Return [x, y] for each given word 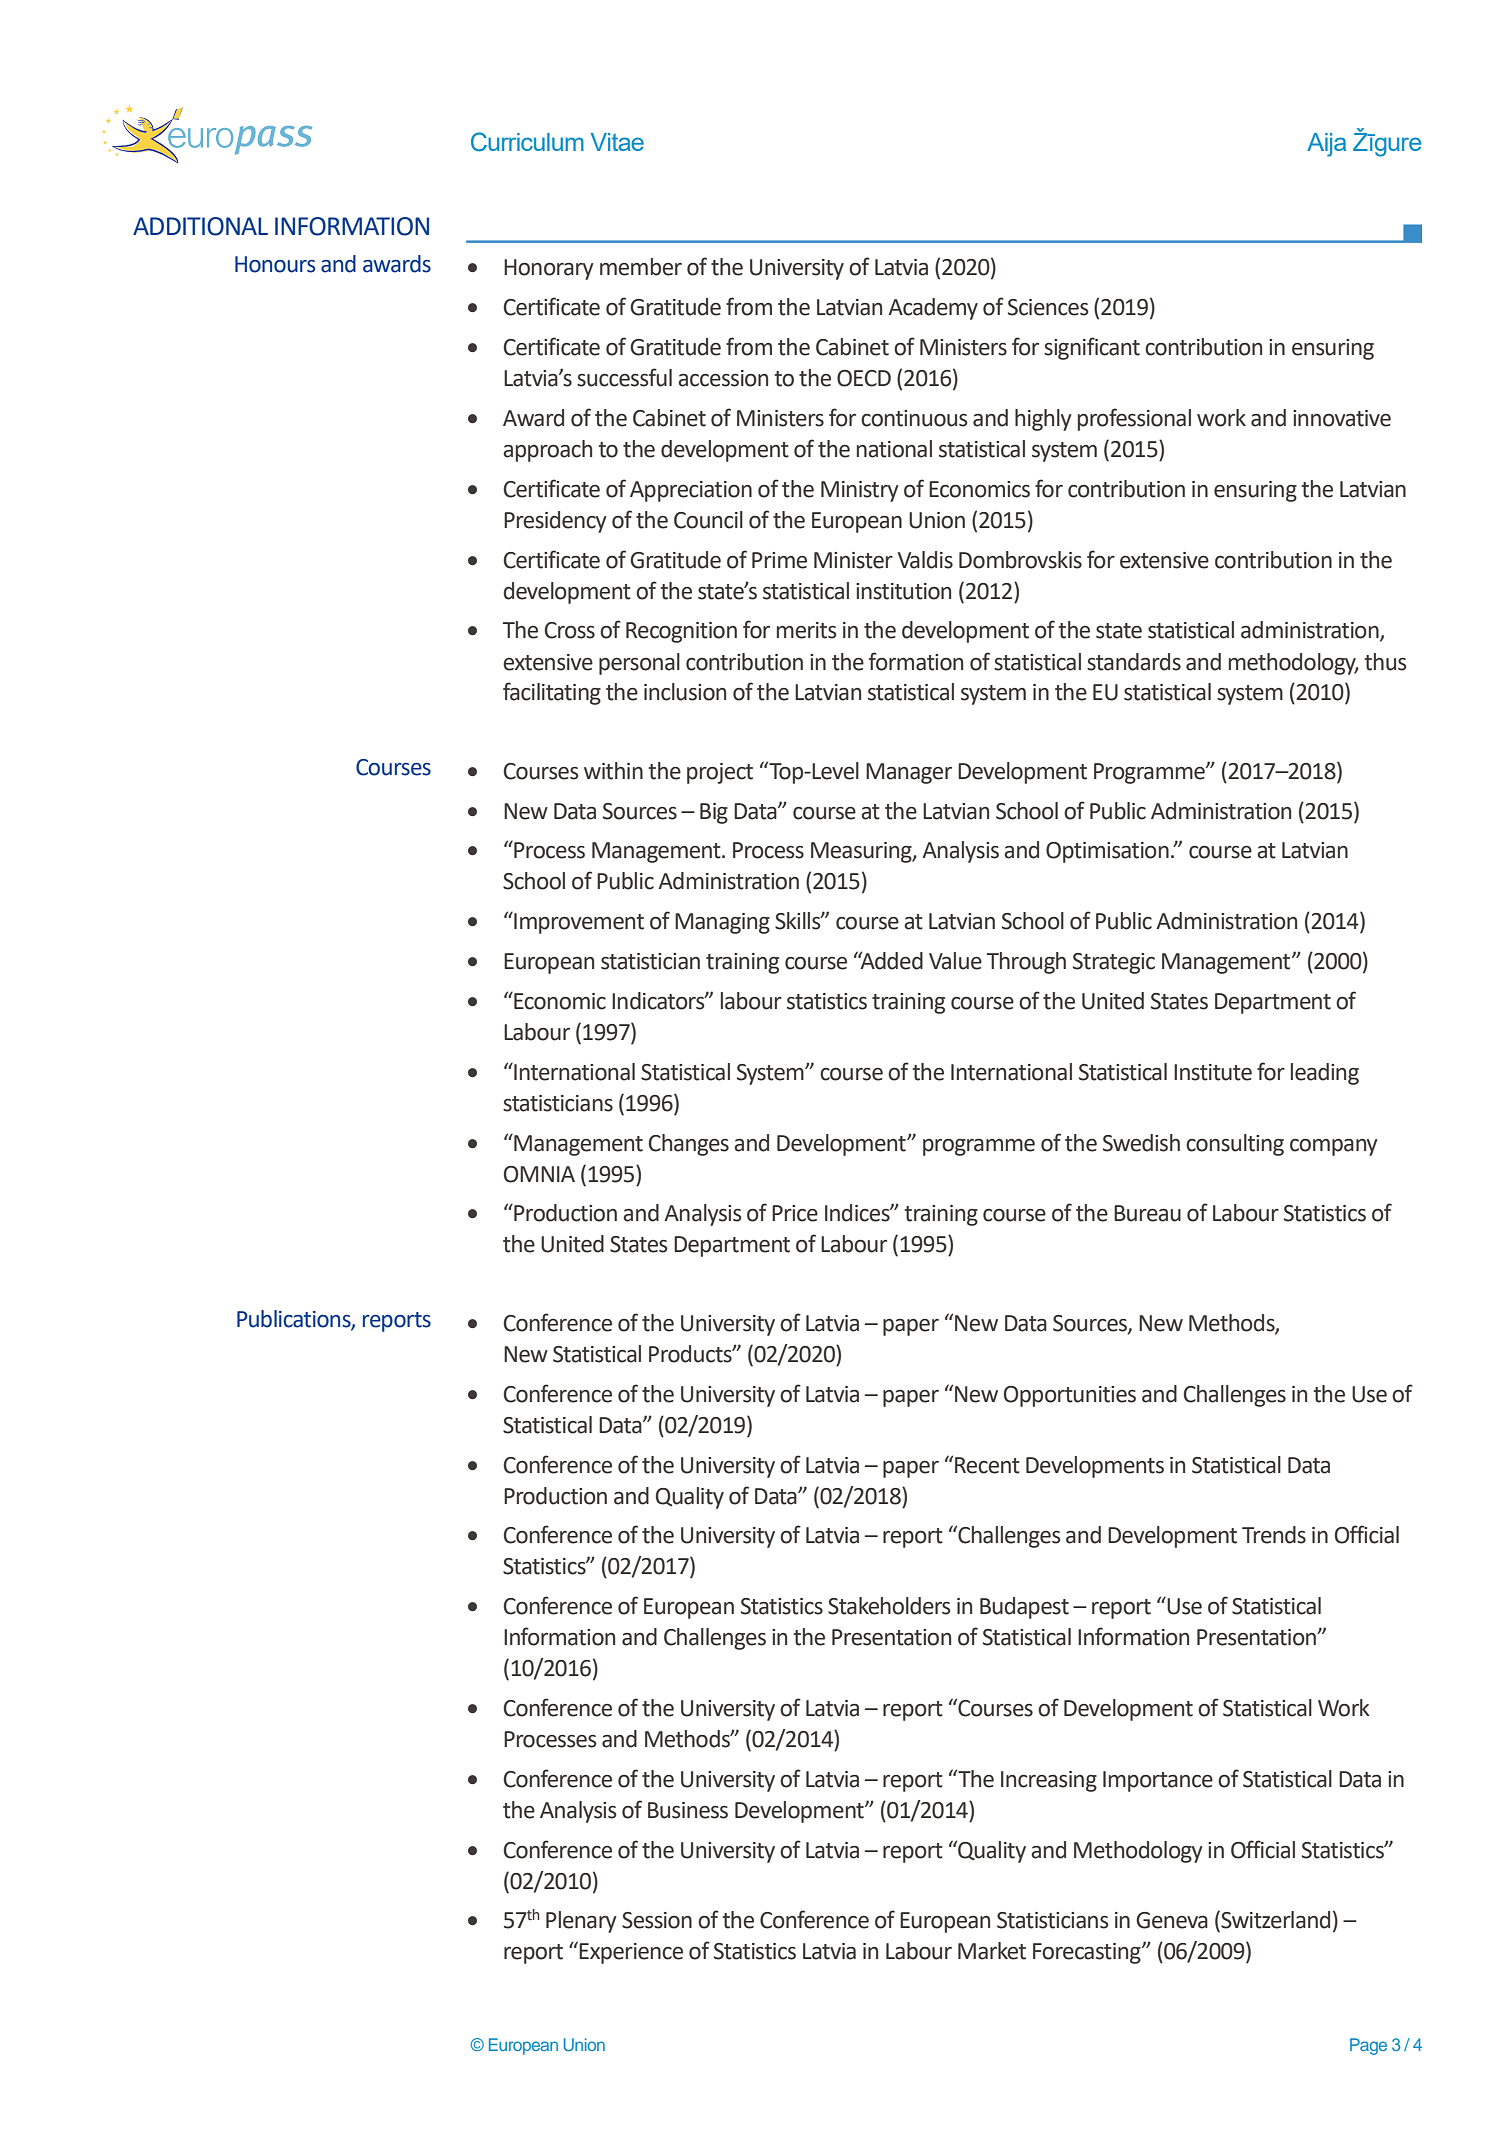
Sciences [1048, 307]
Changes [689, 1145]
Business [688, 1810]
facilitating [552, 693]
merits [807, 630]
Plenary [581, 1922]
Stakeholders [889, 1606]
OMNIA [539, 1174]
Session [657, 1920]
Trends [1274, 1535]
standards [1134, 662]
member [641, 267]
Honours [275, 264]
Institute [1213, 1072]
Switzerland [1274, 1921]
